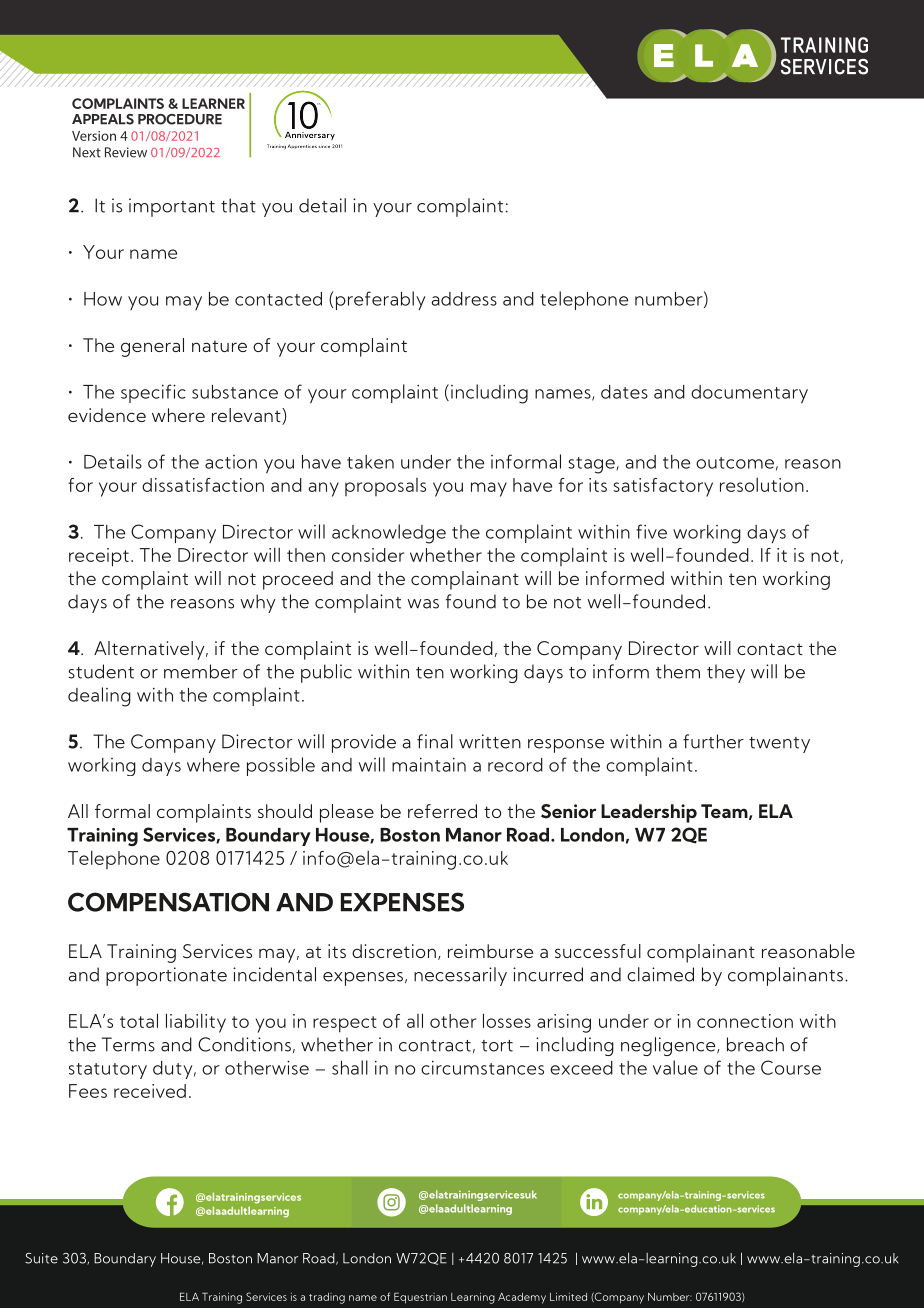 This screenshot has height=1308, width=924. Describe the element at coordinates (41, 1258) in the screenshot. I see `Suite` at that location.
